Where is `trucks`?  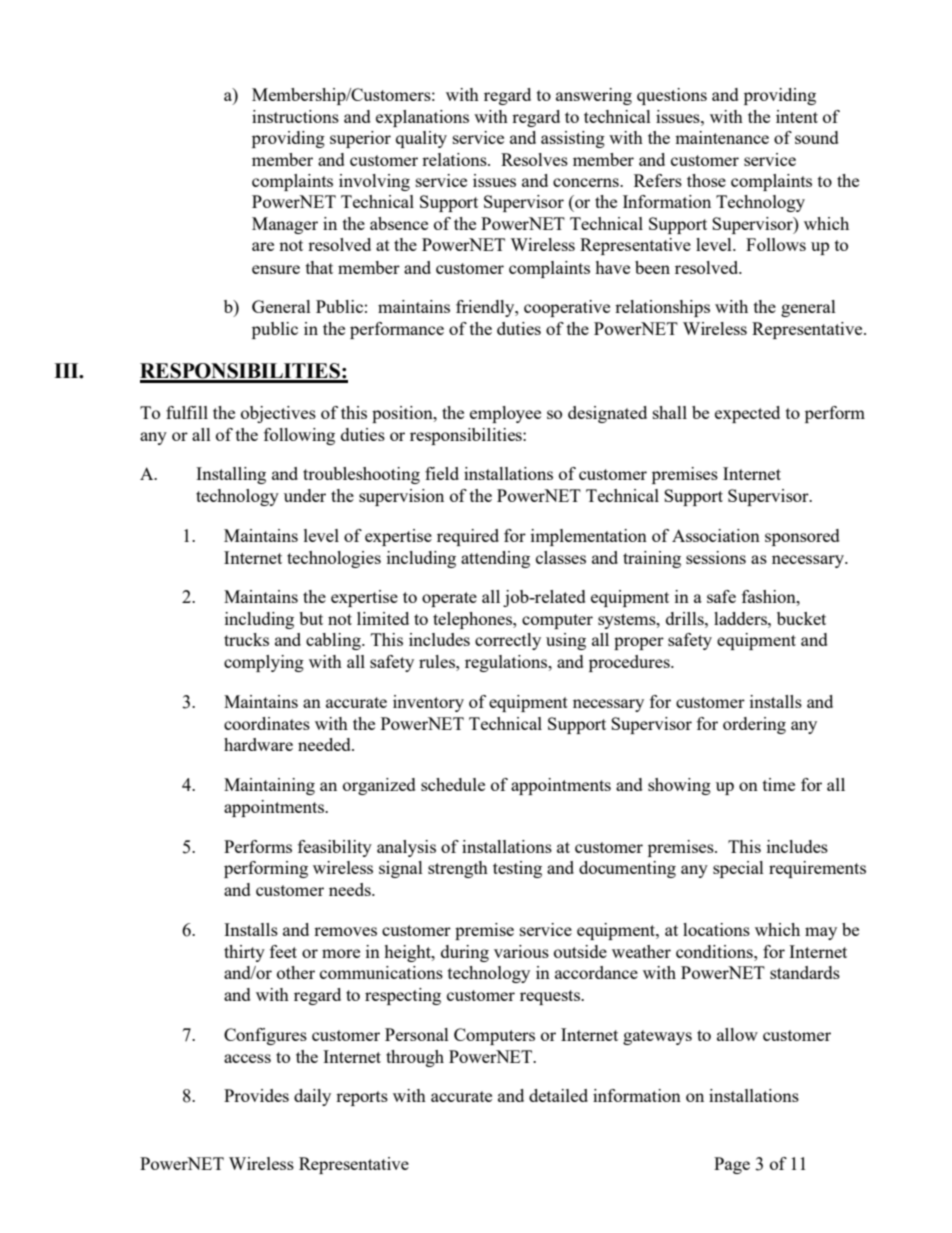
trucks is located at coordinates (246, 639).
